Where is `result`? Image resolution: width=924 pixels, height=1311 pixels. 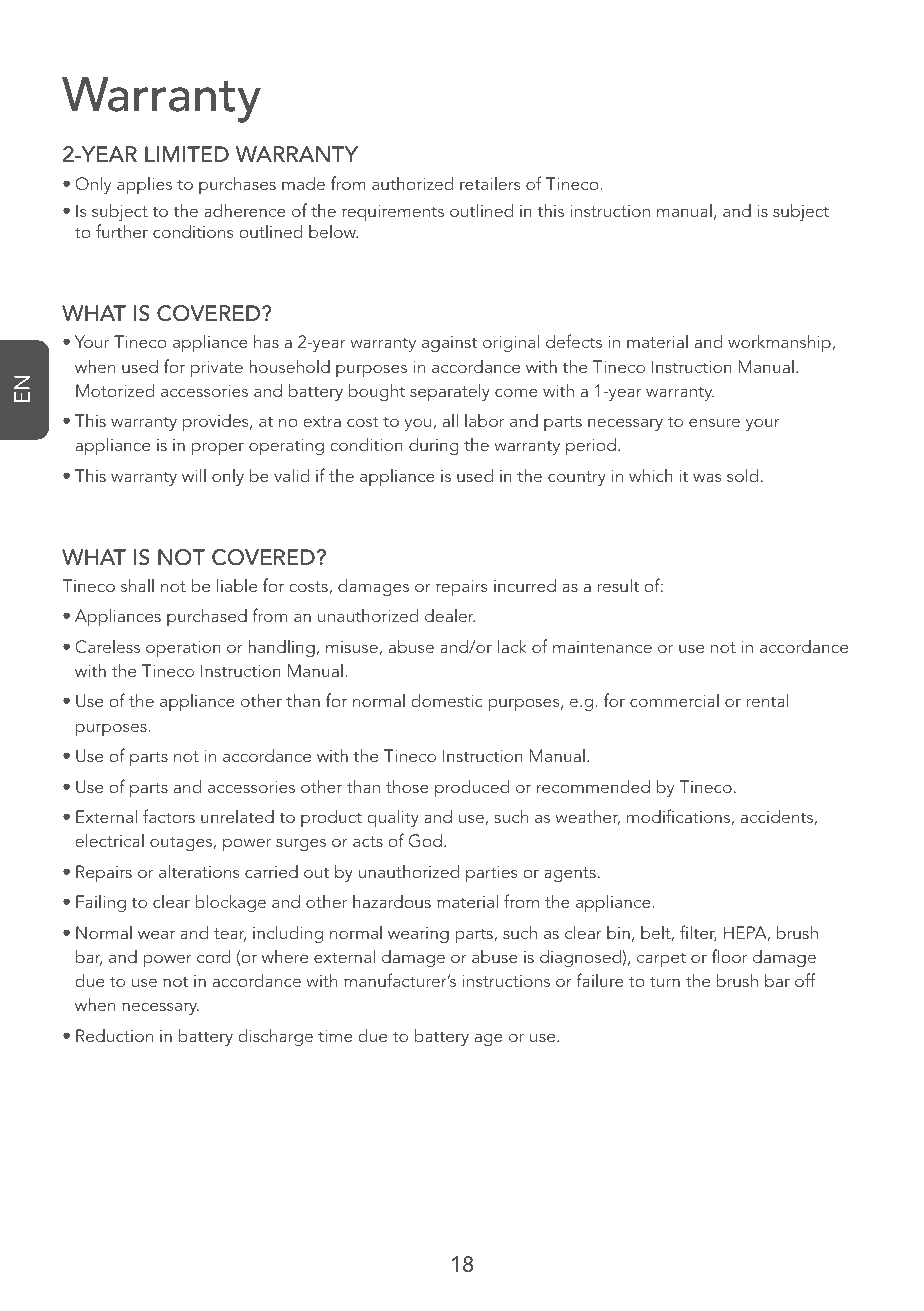 result is located at coordinates (618, 585).
